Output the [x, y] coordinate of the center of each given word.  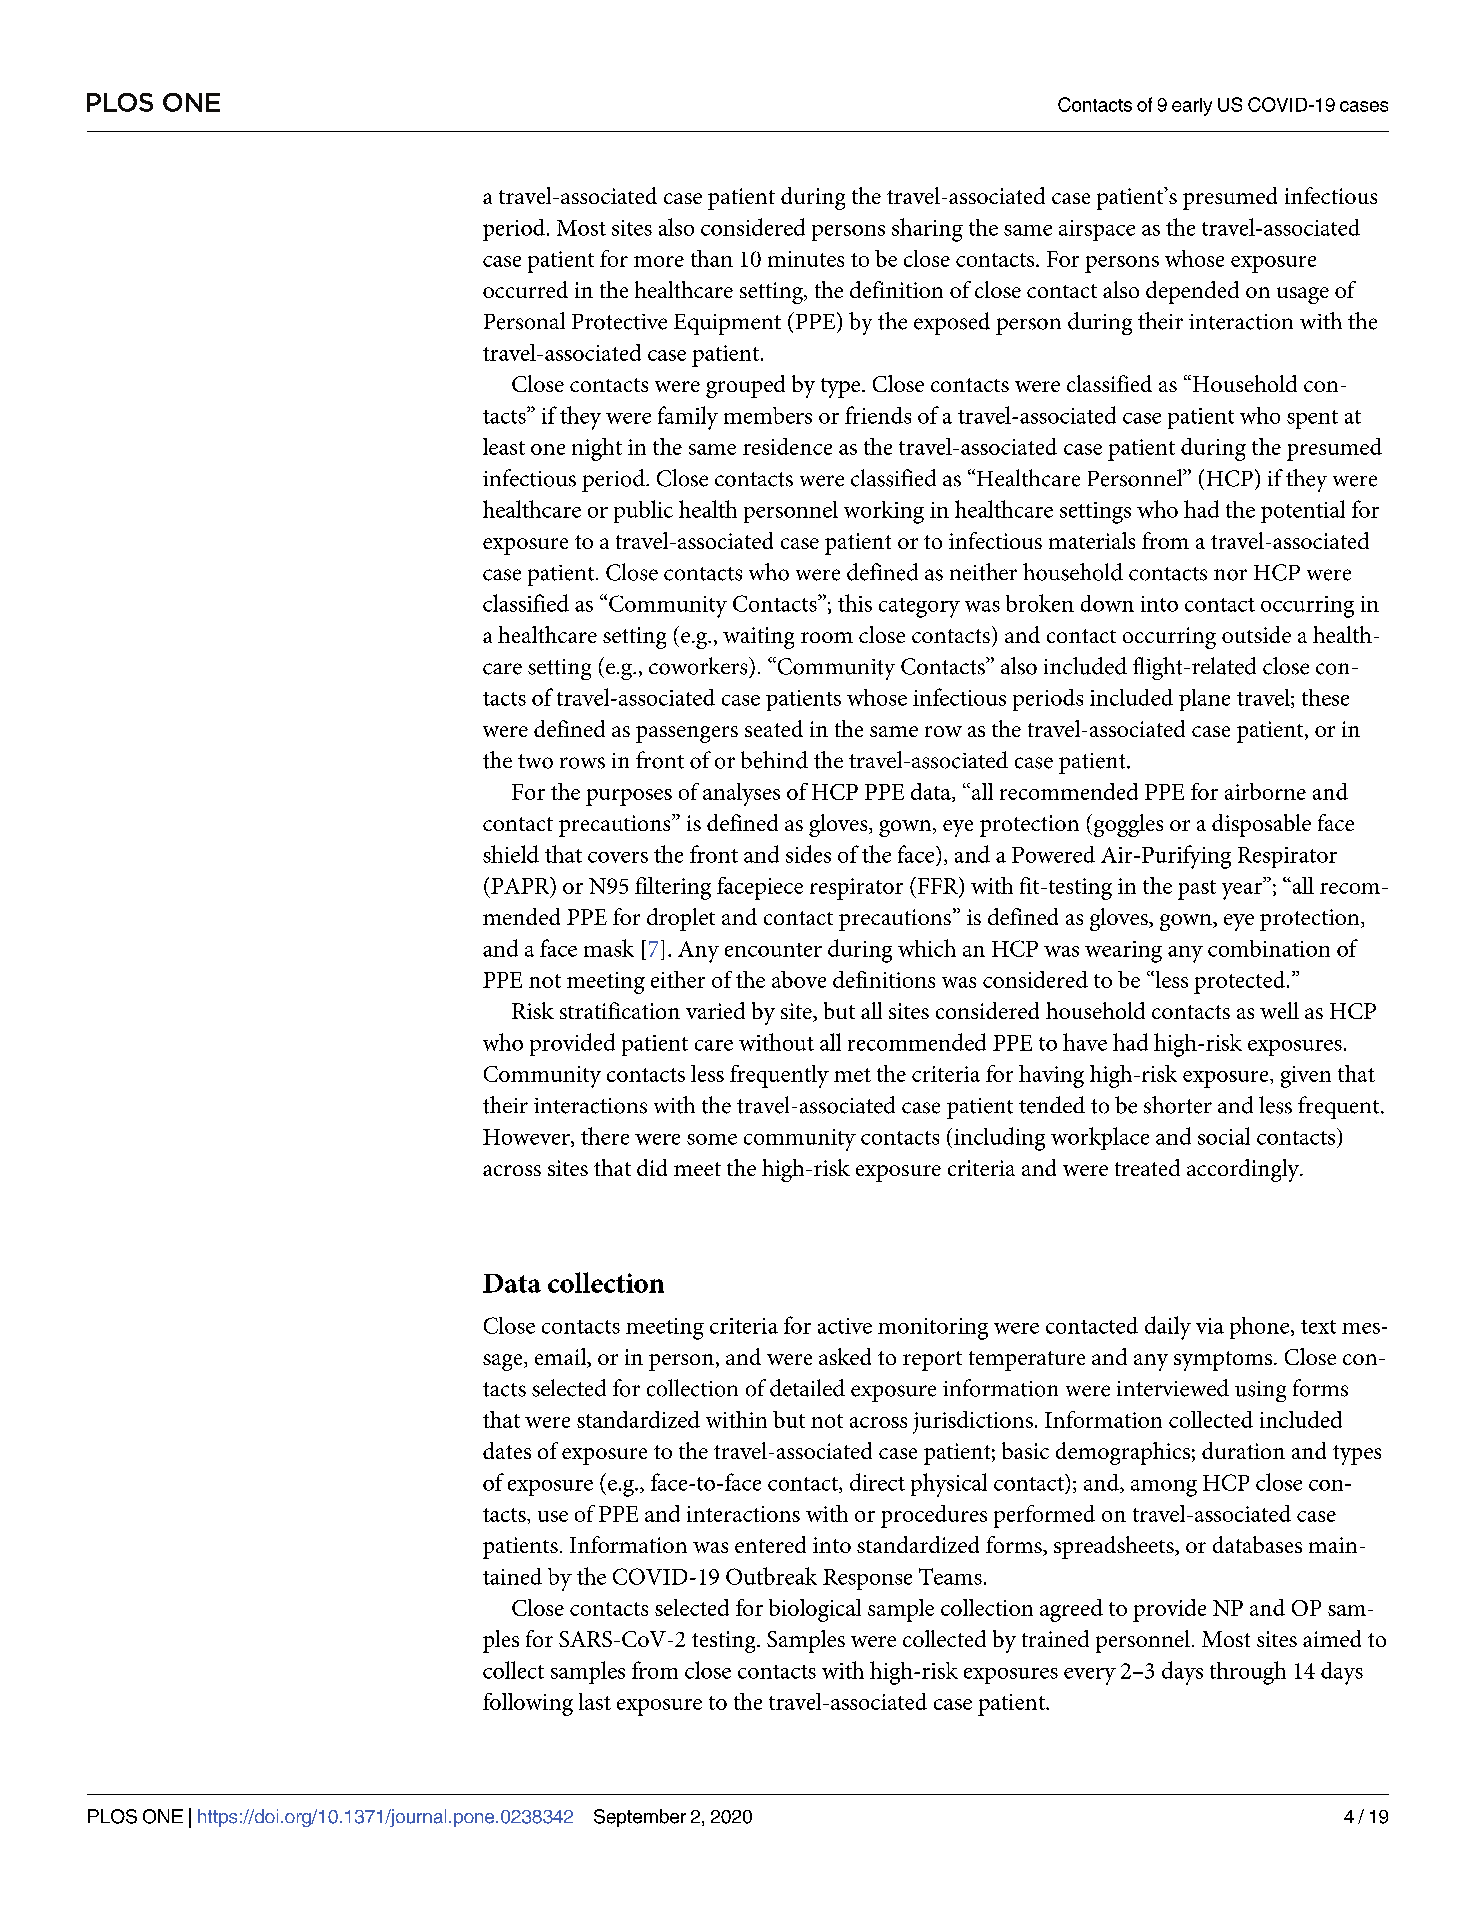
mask [609, 948]
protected [1241, 982]
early [1192, 107]
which [927, 948]
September [640, 1818]
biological [815, 1610]
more [659, 261]
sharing [927, 230]
